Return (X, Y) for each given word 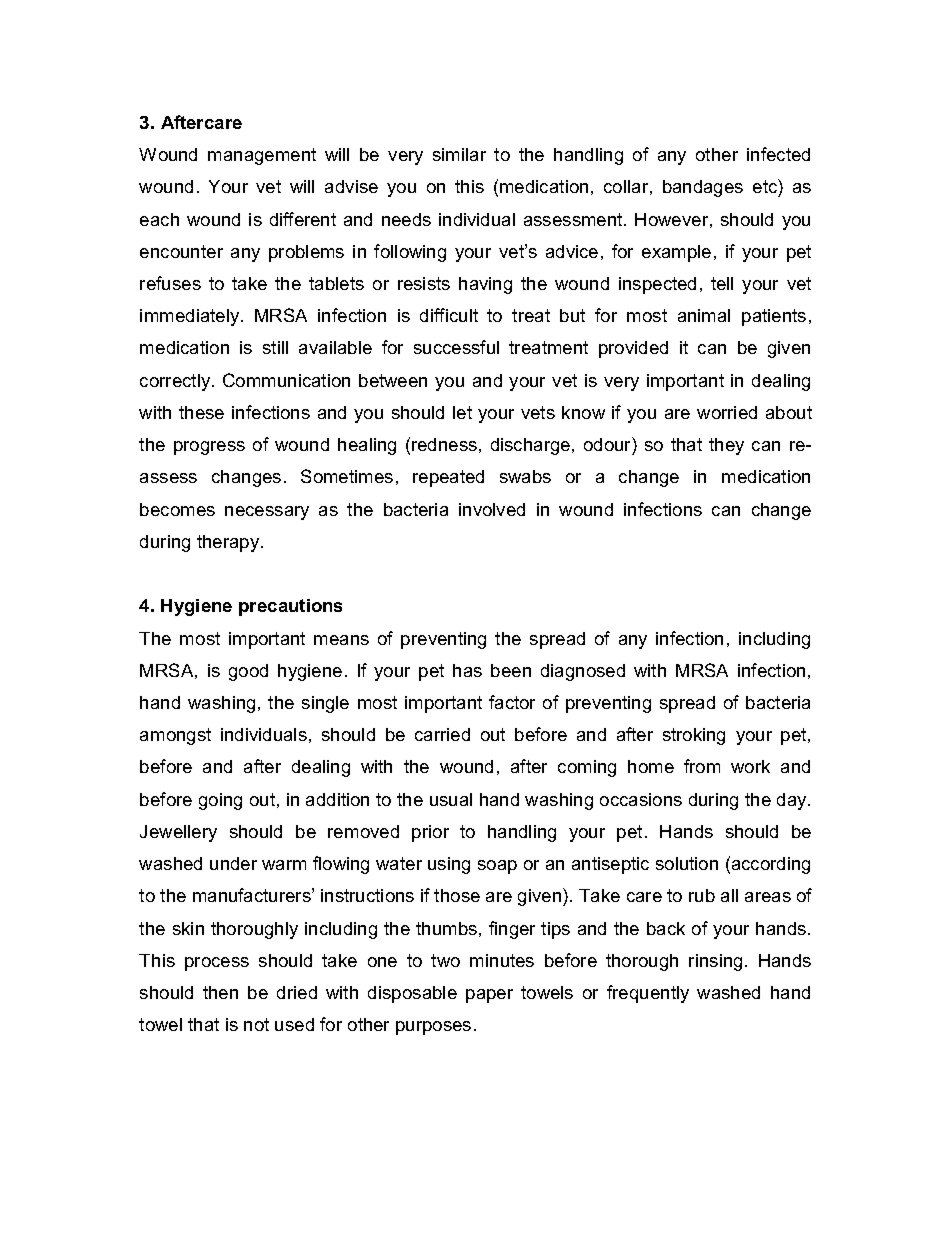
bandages (703, 188)
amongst (175, 736)
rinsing (715, 962)
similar (459, 154)
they (726, 446)
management (262, 156)
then (220, 992)
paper (489, 996)
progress (209, 448)
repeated (448, 478)
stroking (694, 736)
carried (442, 734)
